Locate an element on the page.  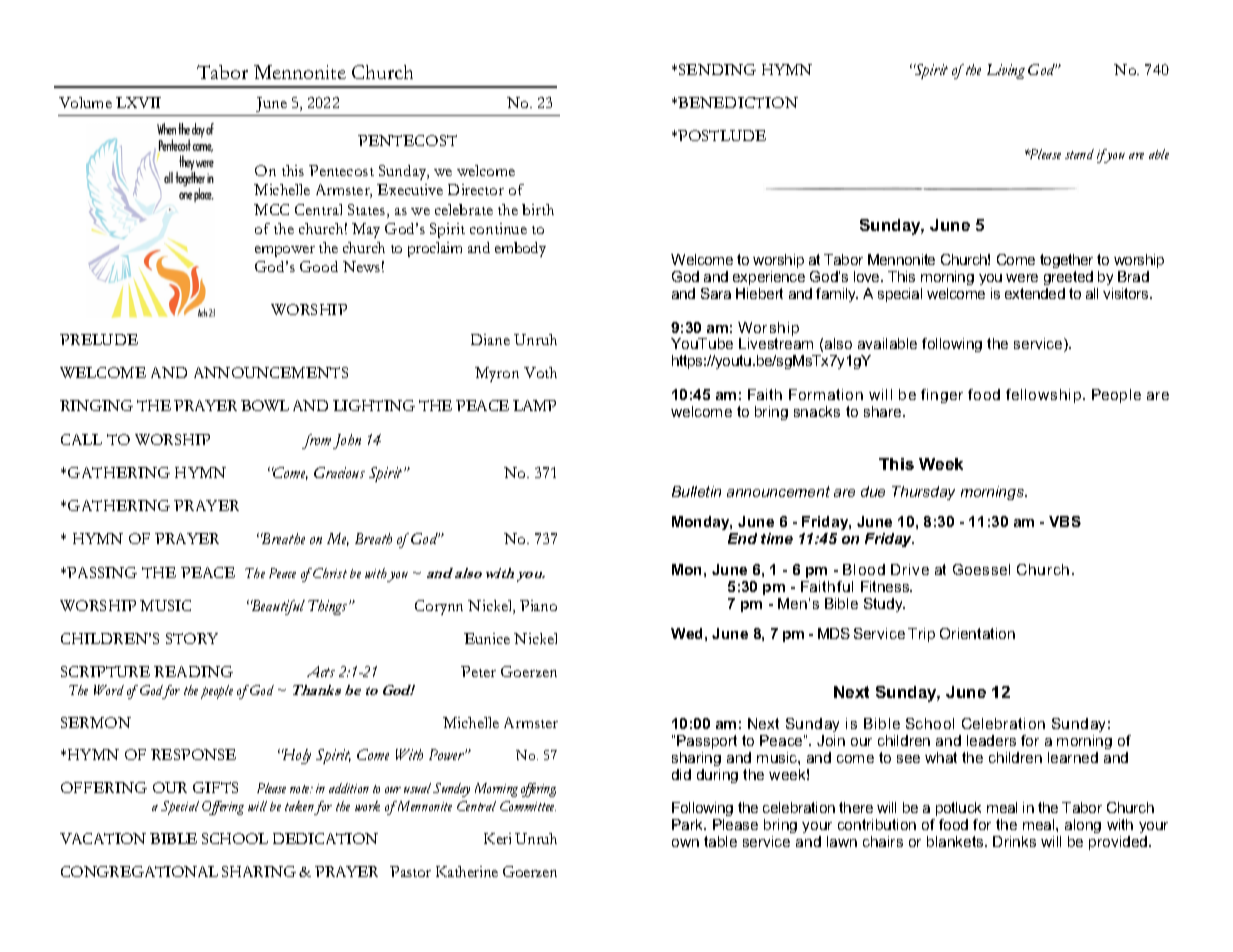
Eunice is located at coordinates (487, 638).
